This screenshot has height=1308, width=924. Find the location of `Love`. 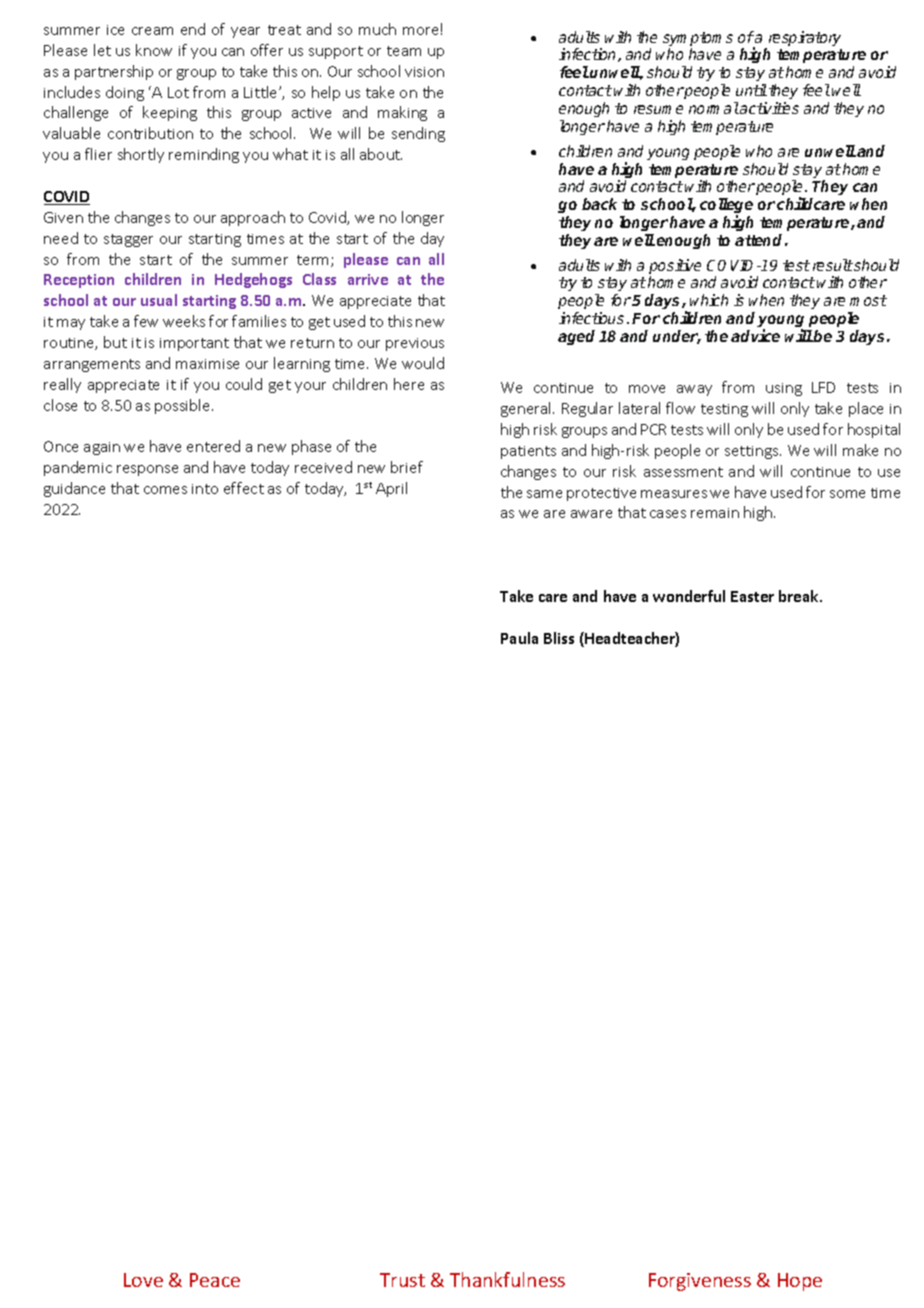

Love is located at coordinates (143, 1280).
